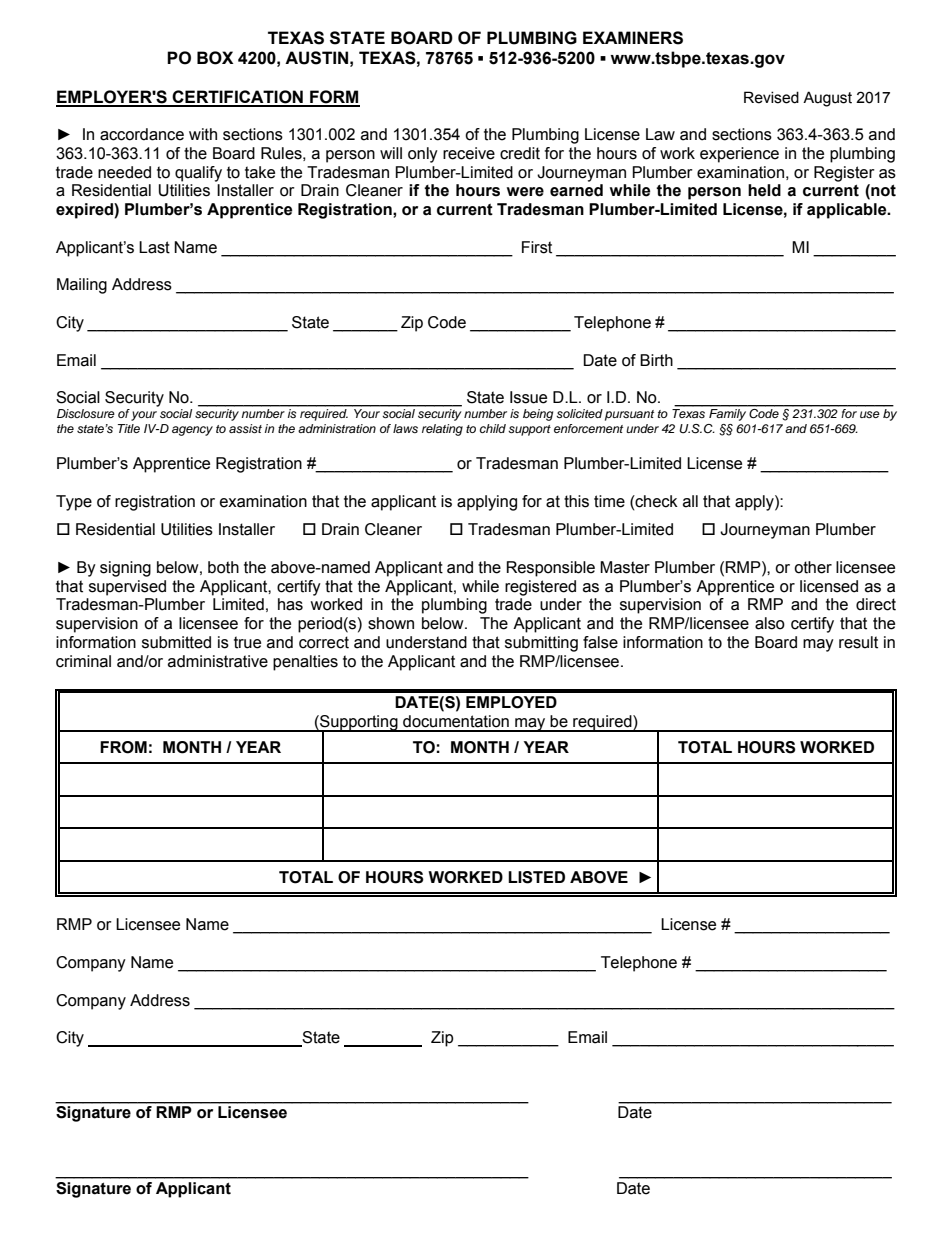 This screenshot has height=1233, width=952. What do you see at coordinates (633, 38) in the screenshot?
I see `EXAMINERS` at bounding box center [633, 38].
